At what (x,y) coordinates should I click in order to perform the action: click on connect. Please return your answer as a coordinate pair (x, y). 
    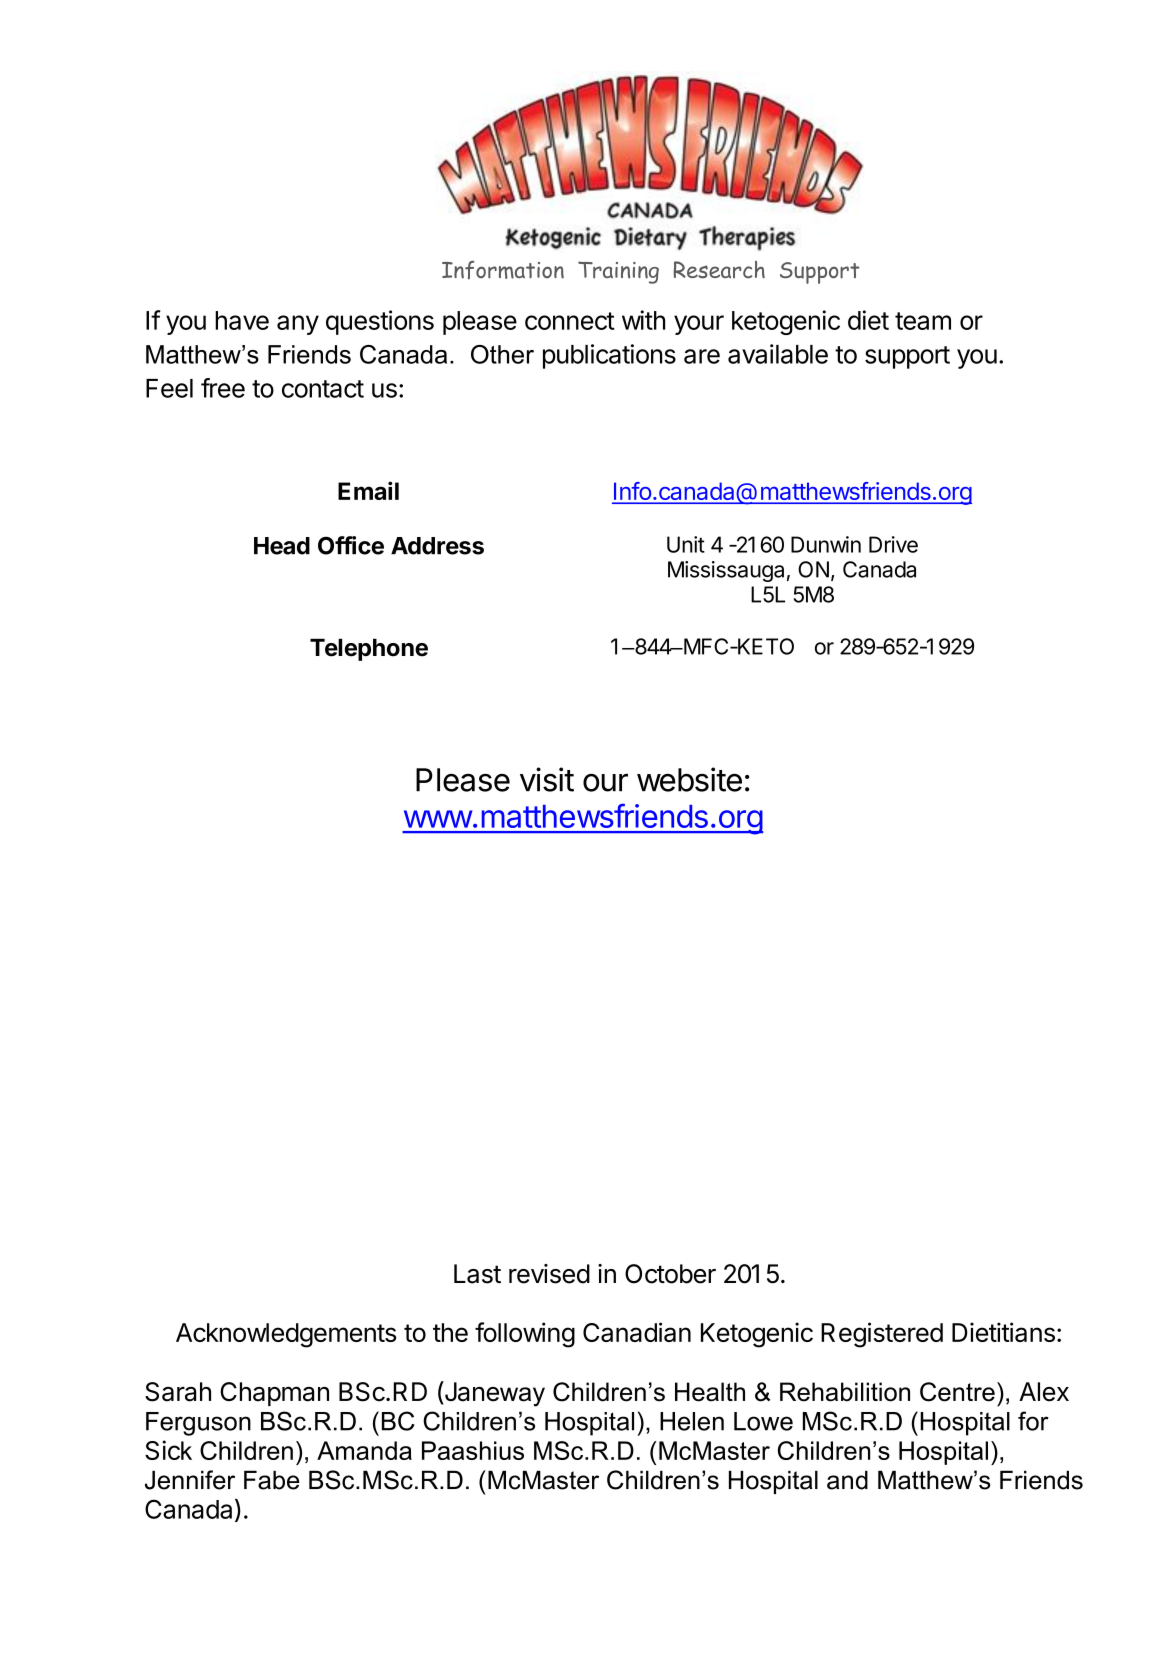
    Looking at the image, I should click on (570, 321).
